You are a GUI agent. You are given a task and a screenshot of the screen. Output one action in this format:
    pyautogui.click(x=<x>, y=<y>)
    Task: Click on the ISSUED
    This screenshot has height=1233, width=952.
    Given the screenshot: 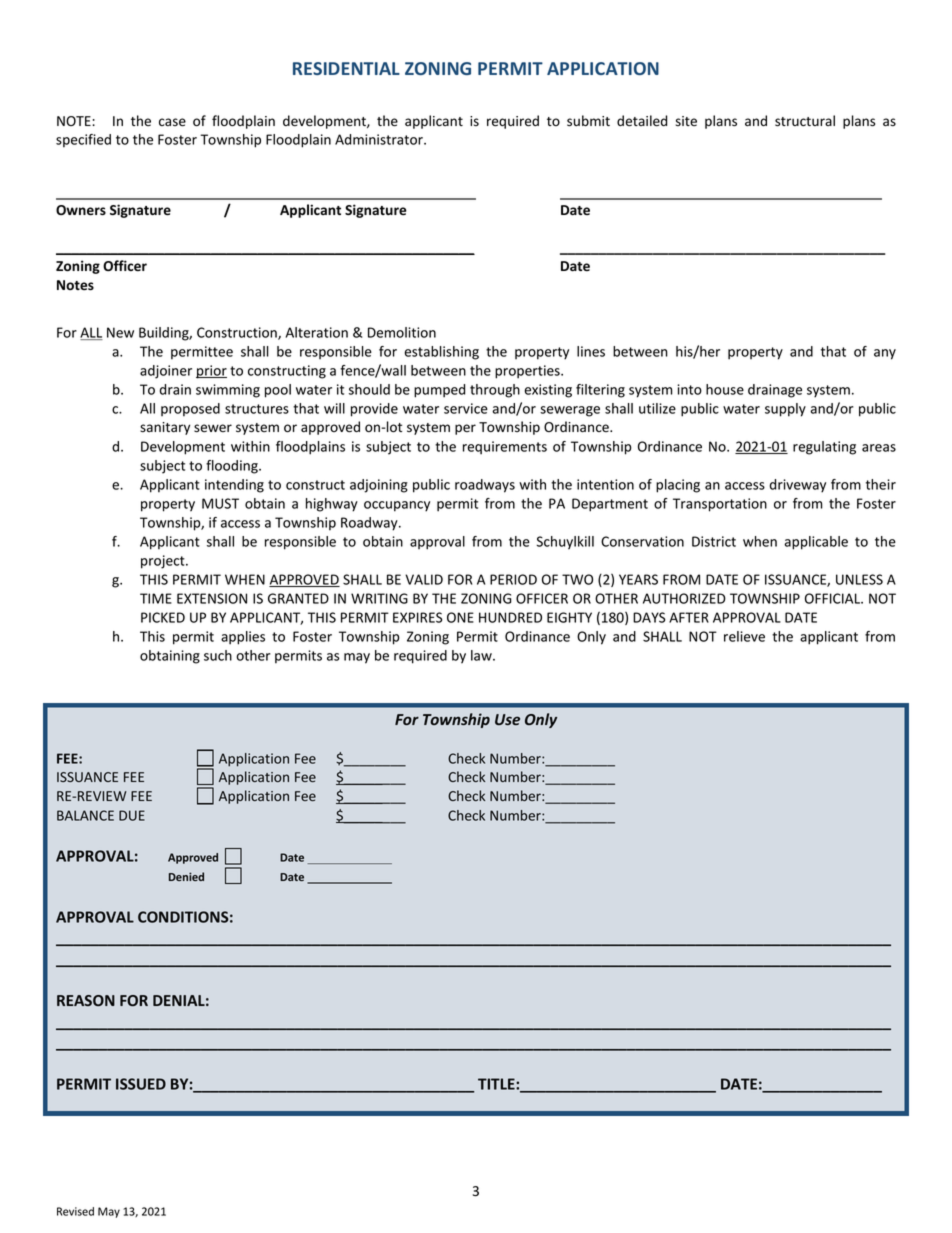 What is the action you would take?
    pyautogui.click(x=141, y=1084)
